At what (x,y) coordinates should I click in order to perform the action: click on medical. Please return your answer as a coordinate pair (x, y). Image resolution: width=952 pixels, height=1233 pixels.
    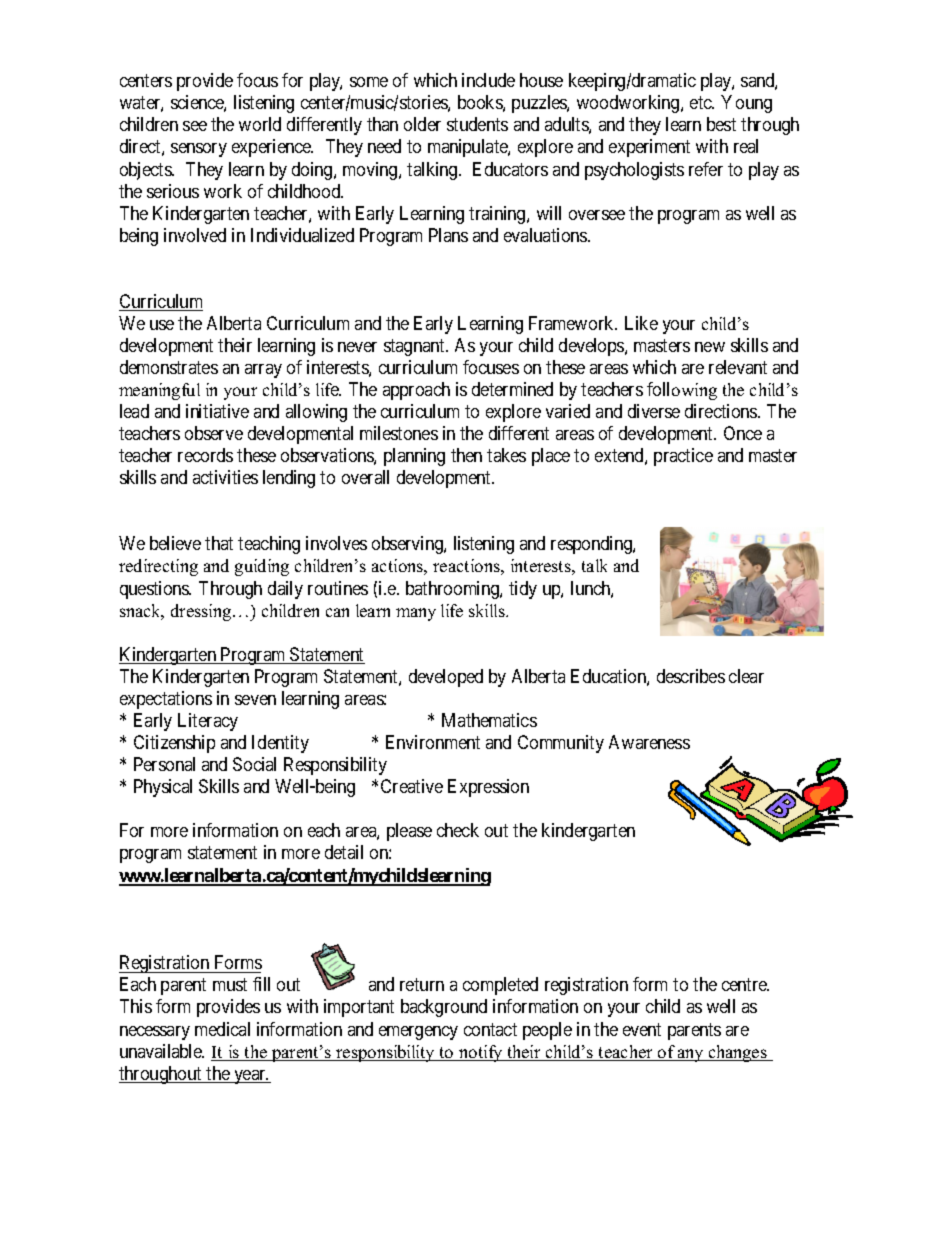
    Looking at the image, I should click on (222, 1029).
